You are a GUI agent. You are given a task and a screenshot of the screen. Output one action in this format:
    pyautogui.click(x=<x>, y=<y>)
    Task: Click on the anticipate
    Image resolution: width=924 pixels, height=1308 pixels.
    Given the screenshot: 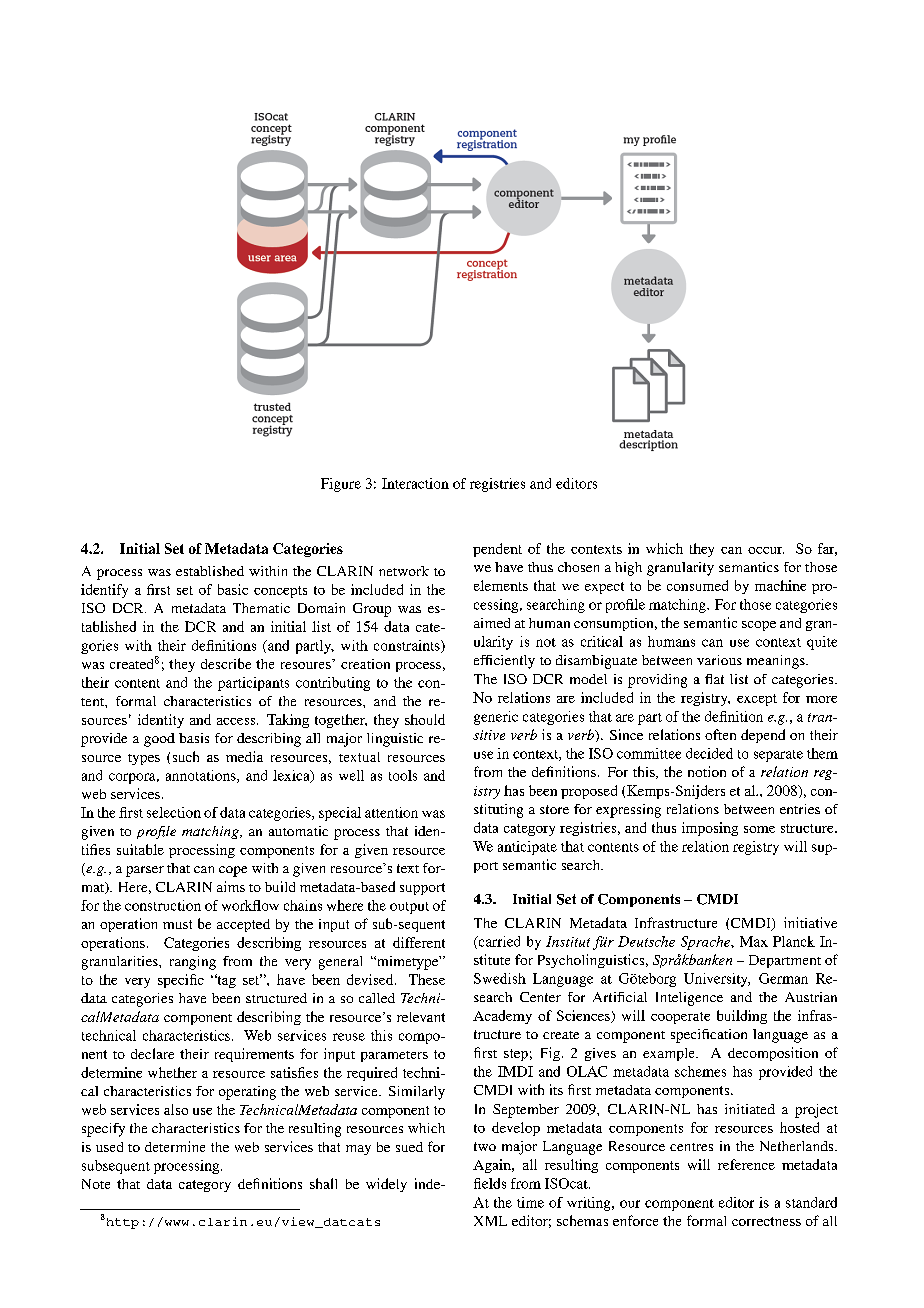 What is the action you would take?
    pyautogui.click(x=527, y=848)
